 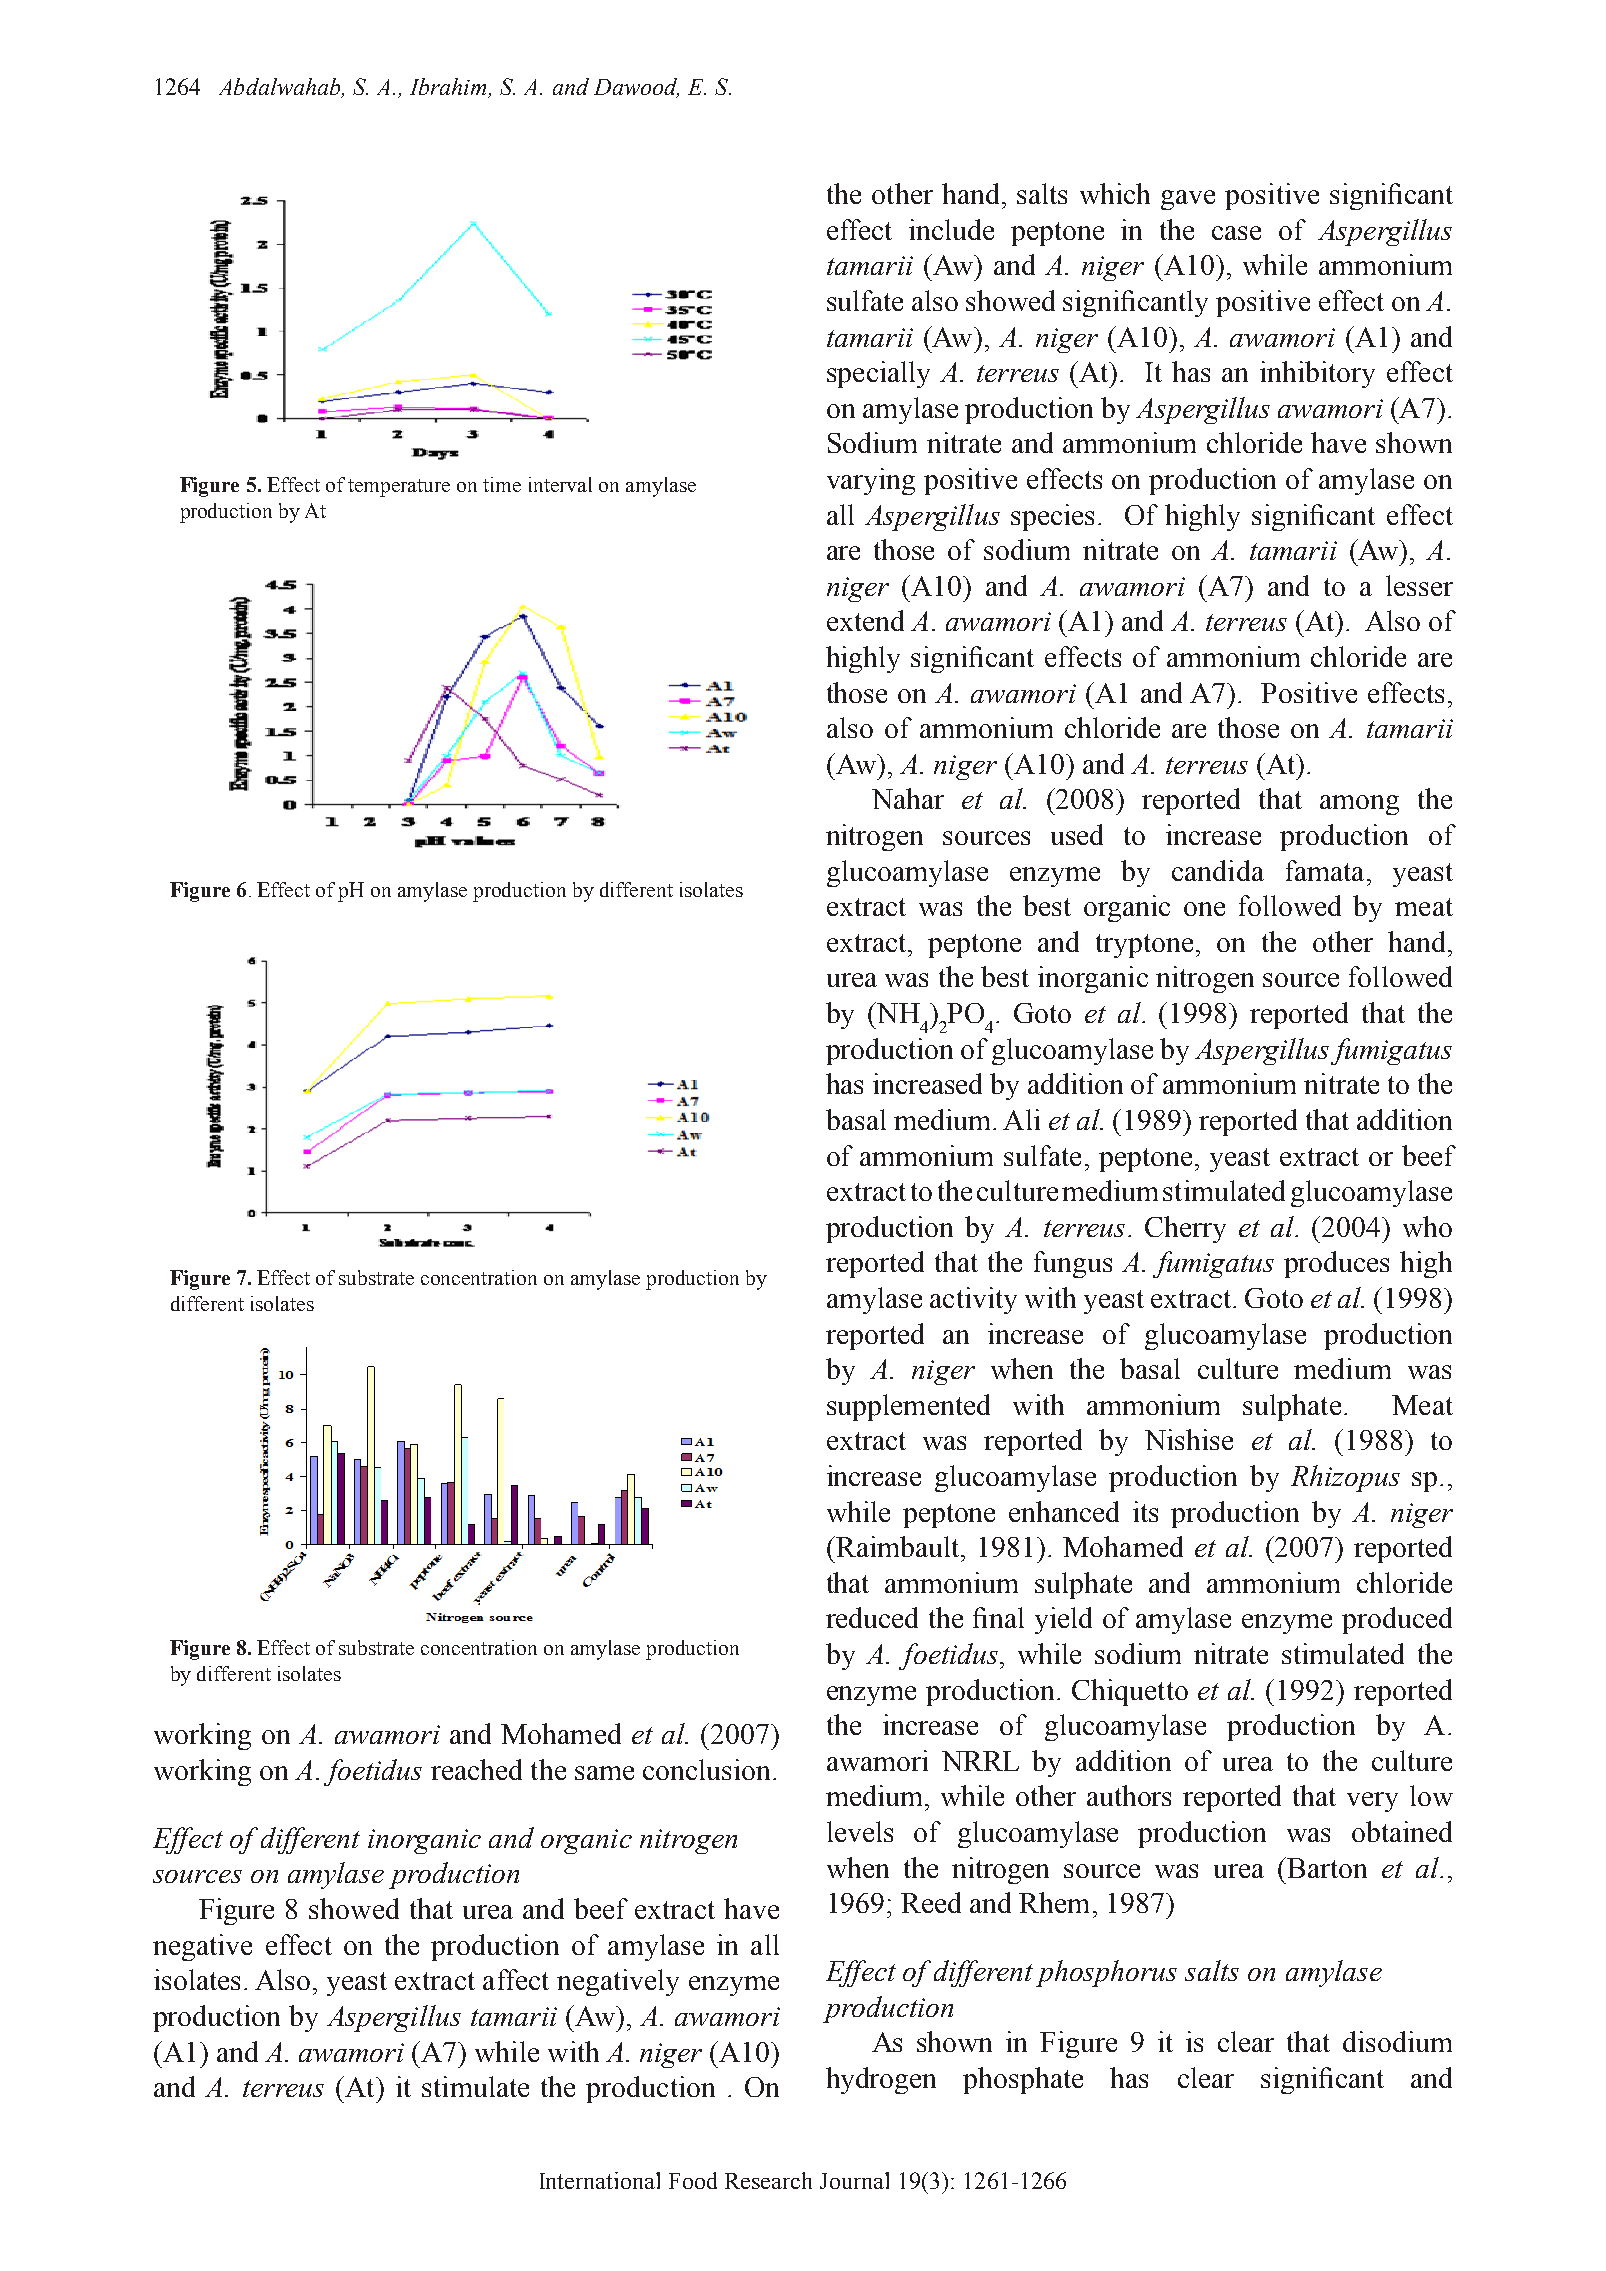 I want to click on include, so click(x=951, y=229).
